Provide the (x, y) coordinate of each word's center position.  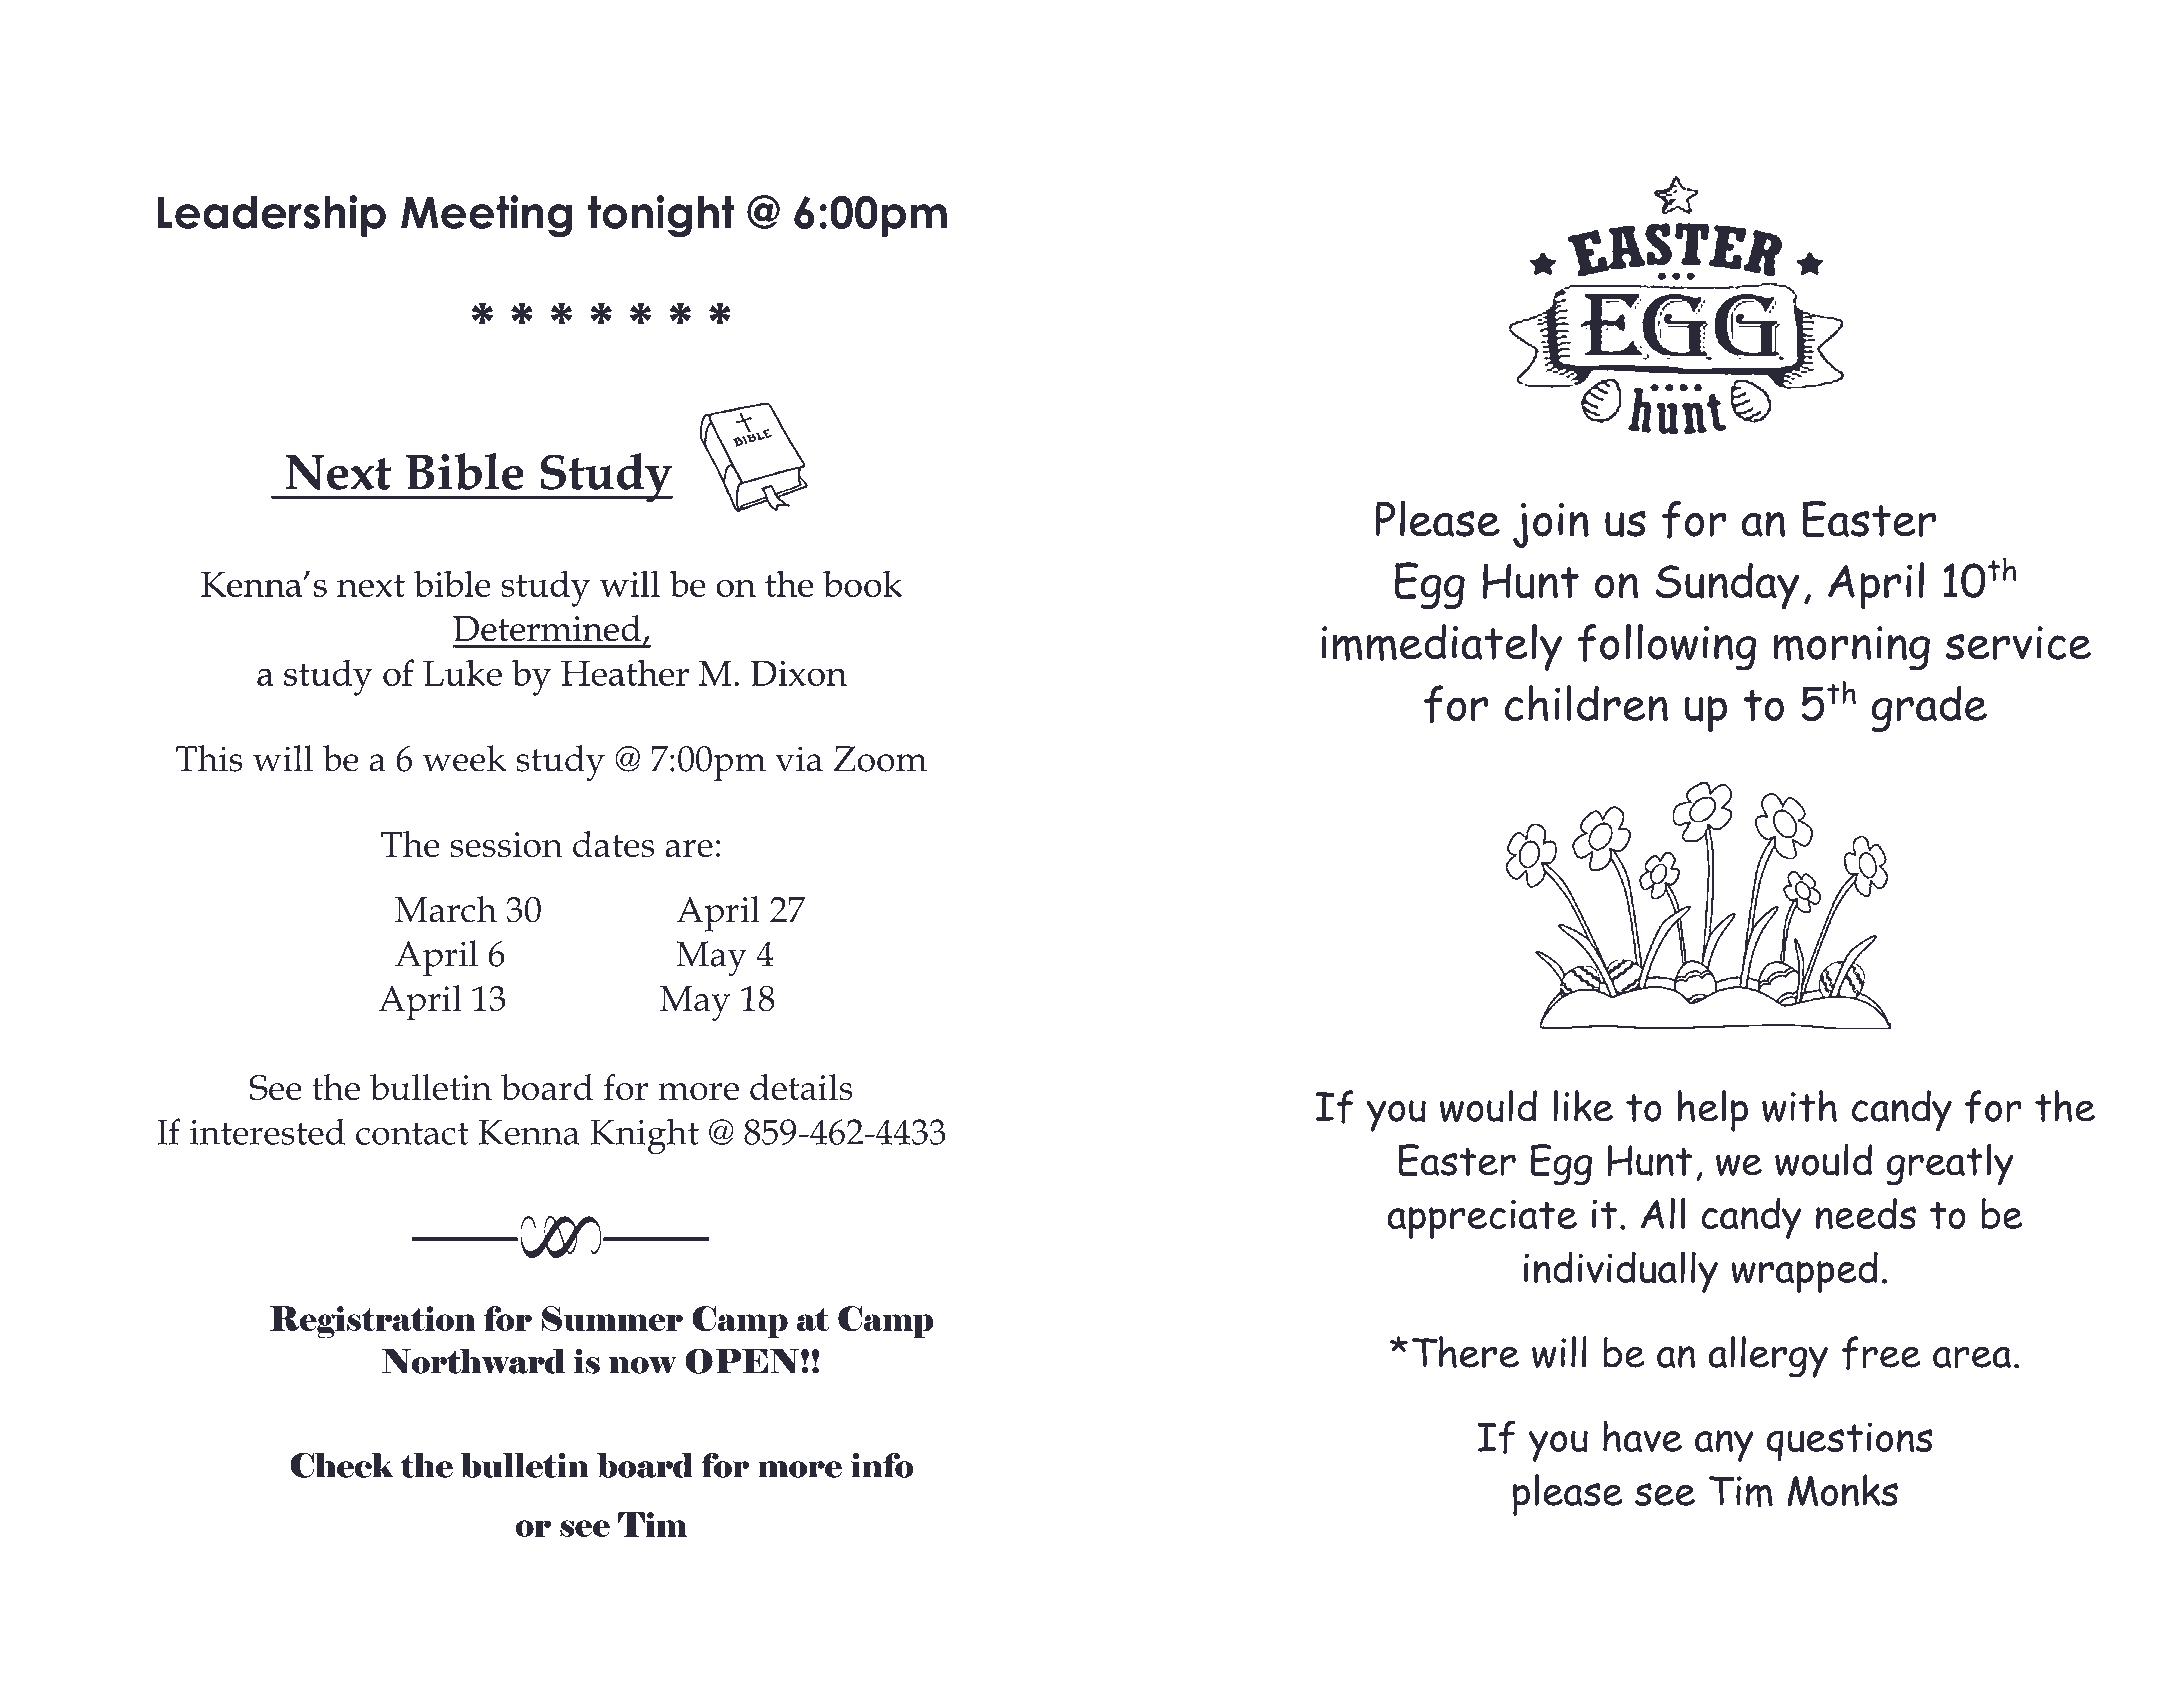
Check (342, 1465)
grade (1929, 708)
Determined (547, 628)
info (882, 1465)
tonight (661, 216)
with (1799, 1106)
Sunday (1727, 586)
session (506, 844)
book (862, 583)
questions (1849, 1442)
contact (412, 1133)
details (801, 1087)
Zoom (880, 759)
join (1551, 525)
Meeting (486, 216)
